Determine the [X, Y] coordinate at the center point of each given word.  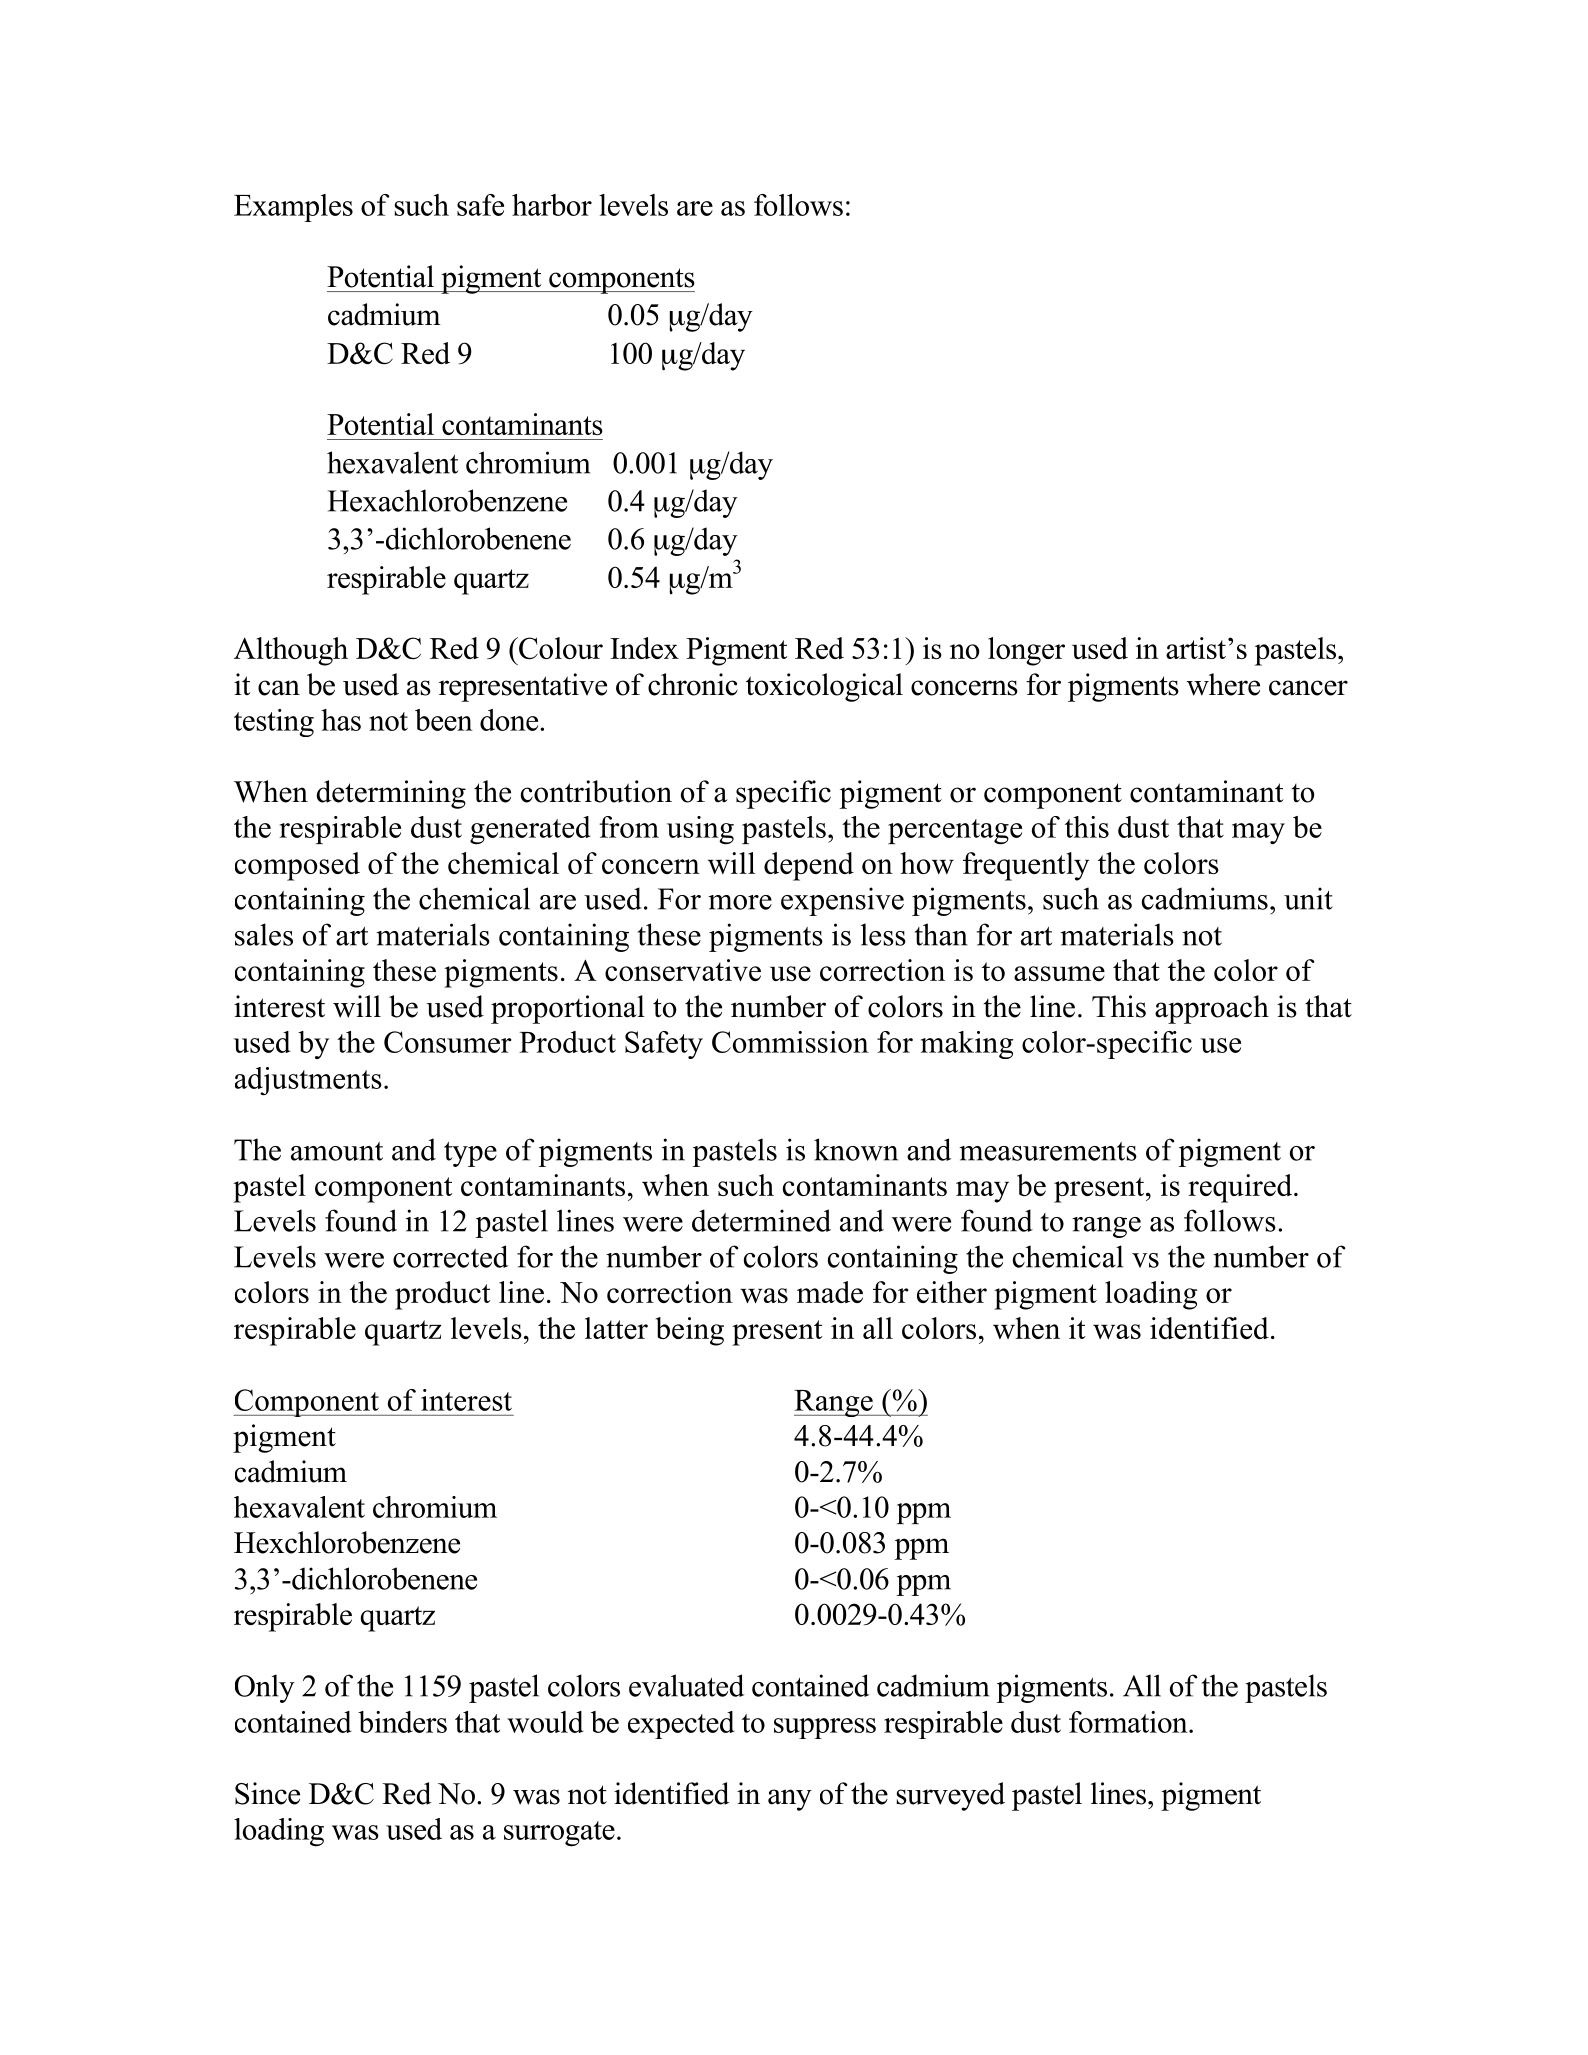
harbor [552, 205]
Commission [790, 1042]
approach [1212, 1009]
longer [1026, 651]
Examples [293, 208]
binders [402, 1722]
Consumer [448, 1042]
